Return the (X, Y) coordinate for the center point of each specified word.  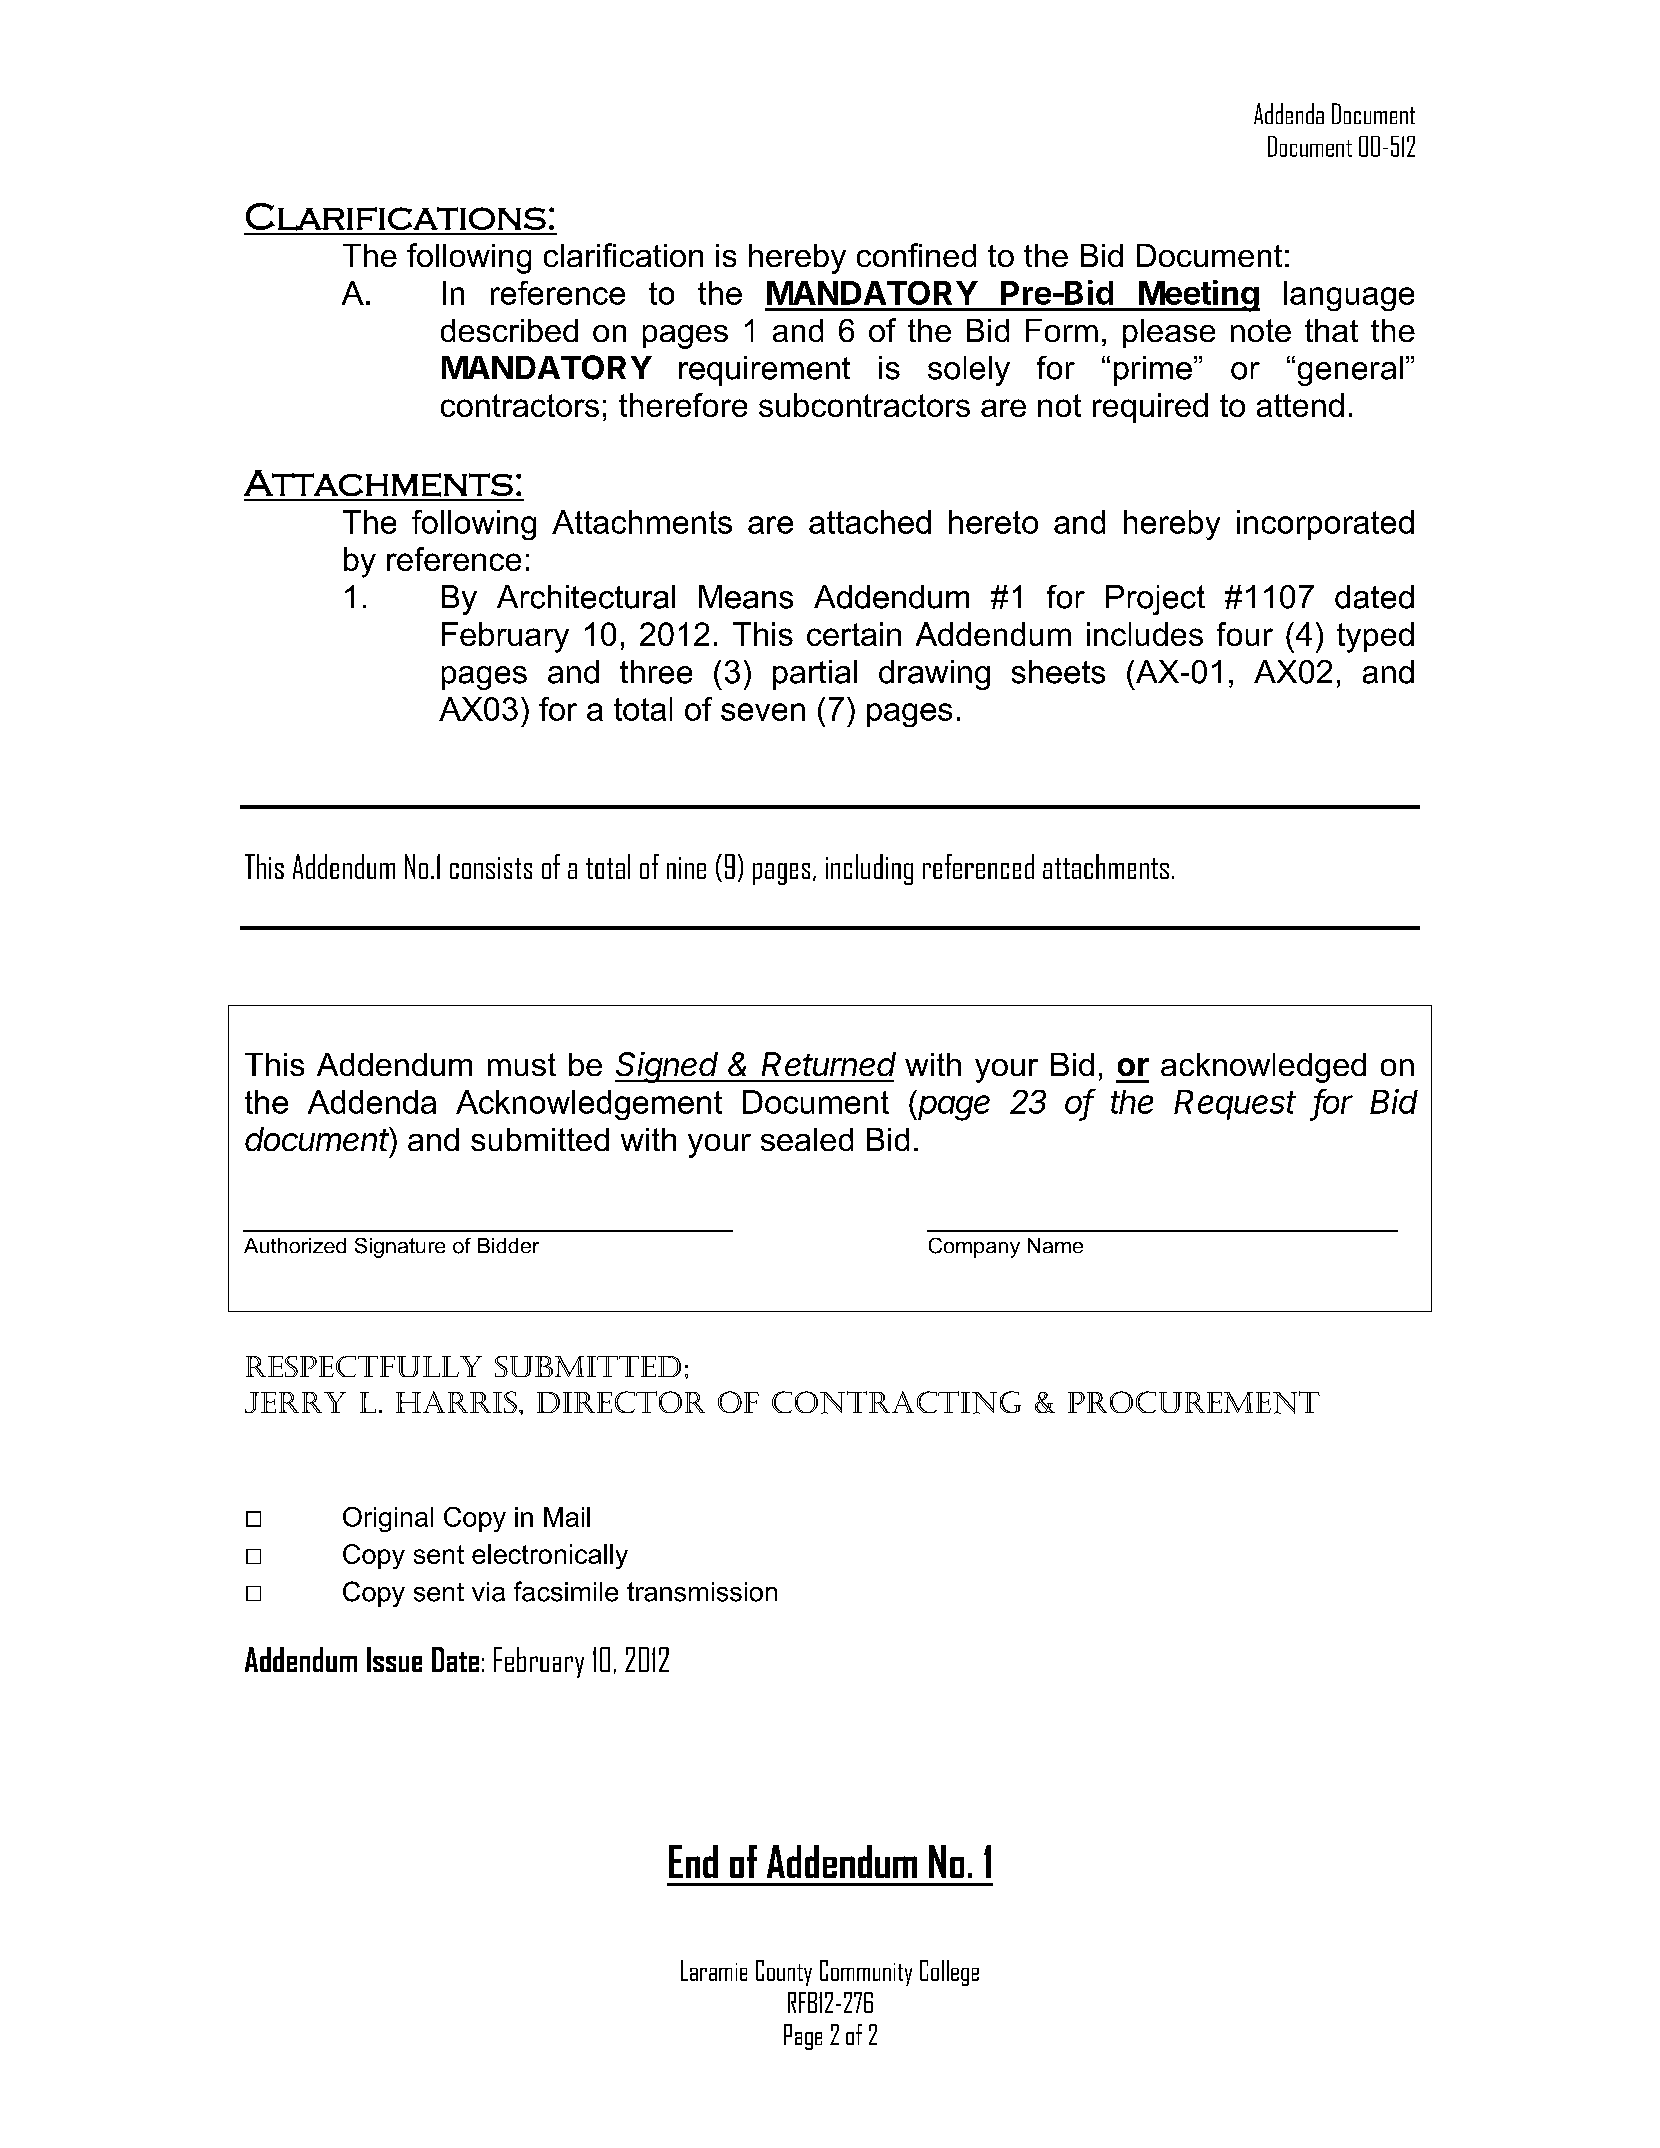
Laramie (714, 1970)
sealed (807, 1139)
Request (1235, 1105)
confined (916, 255)
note (1261, 330)
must (522, 1064)
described (509, 330)
